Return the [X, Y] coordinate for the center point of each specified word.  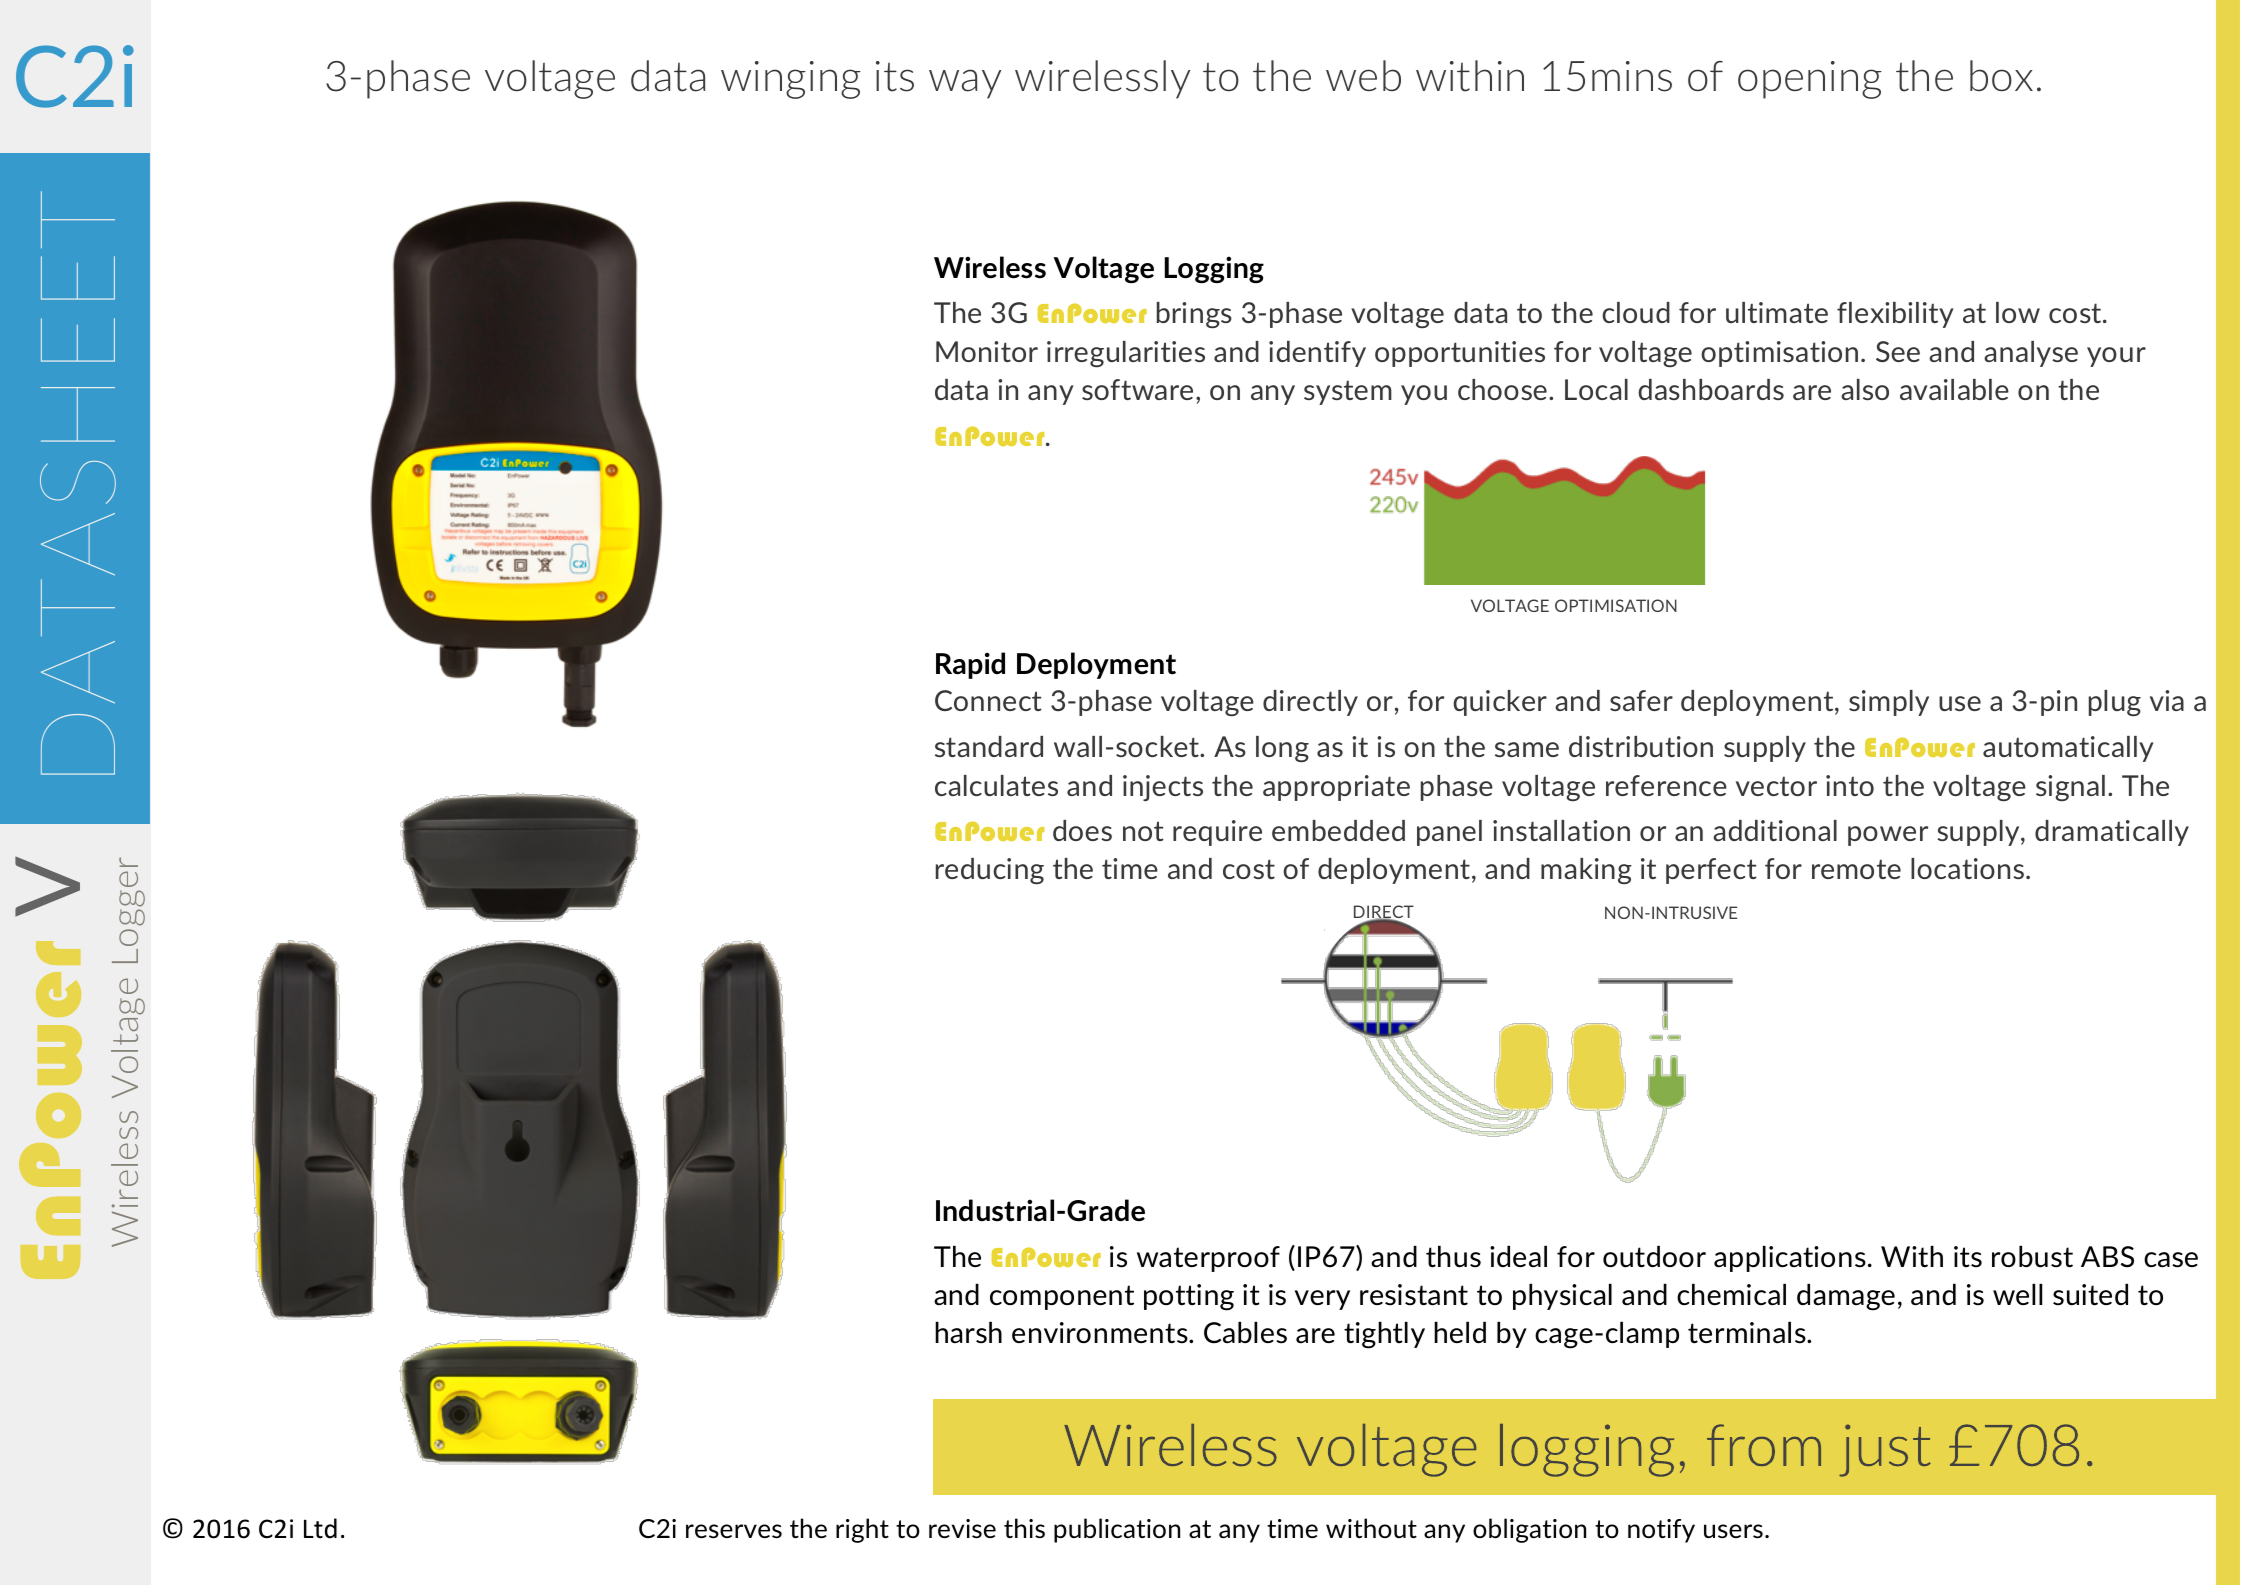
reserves [734, 1531]
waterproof [1208, 1259]
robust [2032, 1257]
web [1363, 75]
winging [791, 80]
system [1348, 392]
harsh [968, 1333]
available [1954, 389]
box [2001, 75]
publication [1117, 1530]
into [1850, 785]
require [1217, 833]
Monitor [987, 351]
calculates [996, 785]
